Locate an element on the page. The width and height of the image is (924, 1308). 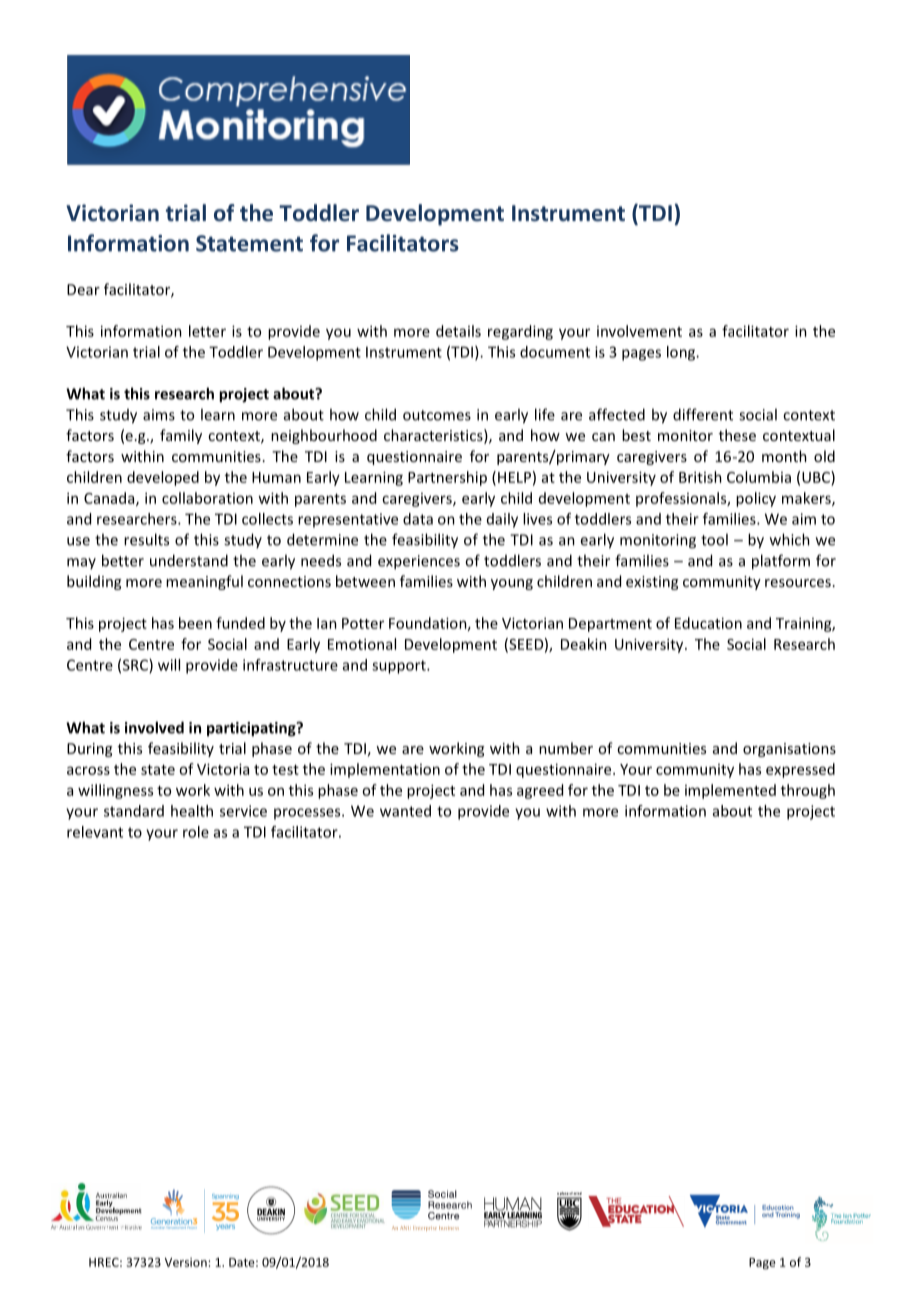
letter is located at coordinates (207, 331).
